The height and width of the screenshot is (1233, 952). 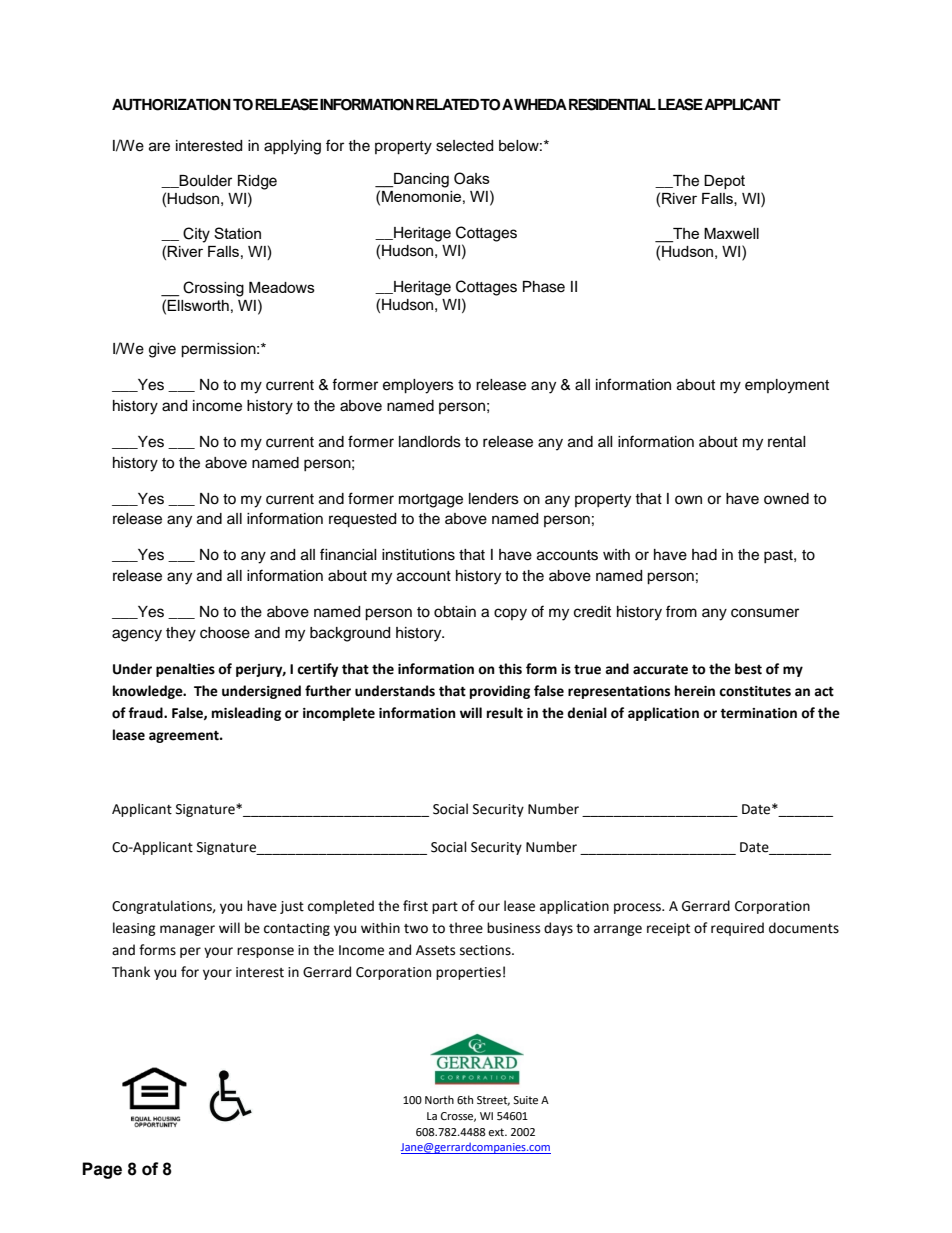 What do you see at coordinates (430, 442) in the screenshot?
I see `landlords` at bounding box center [430, 442].
